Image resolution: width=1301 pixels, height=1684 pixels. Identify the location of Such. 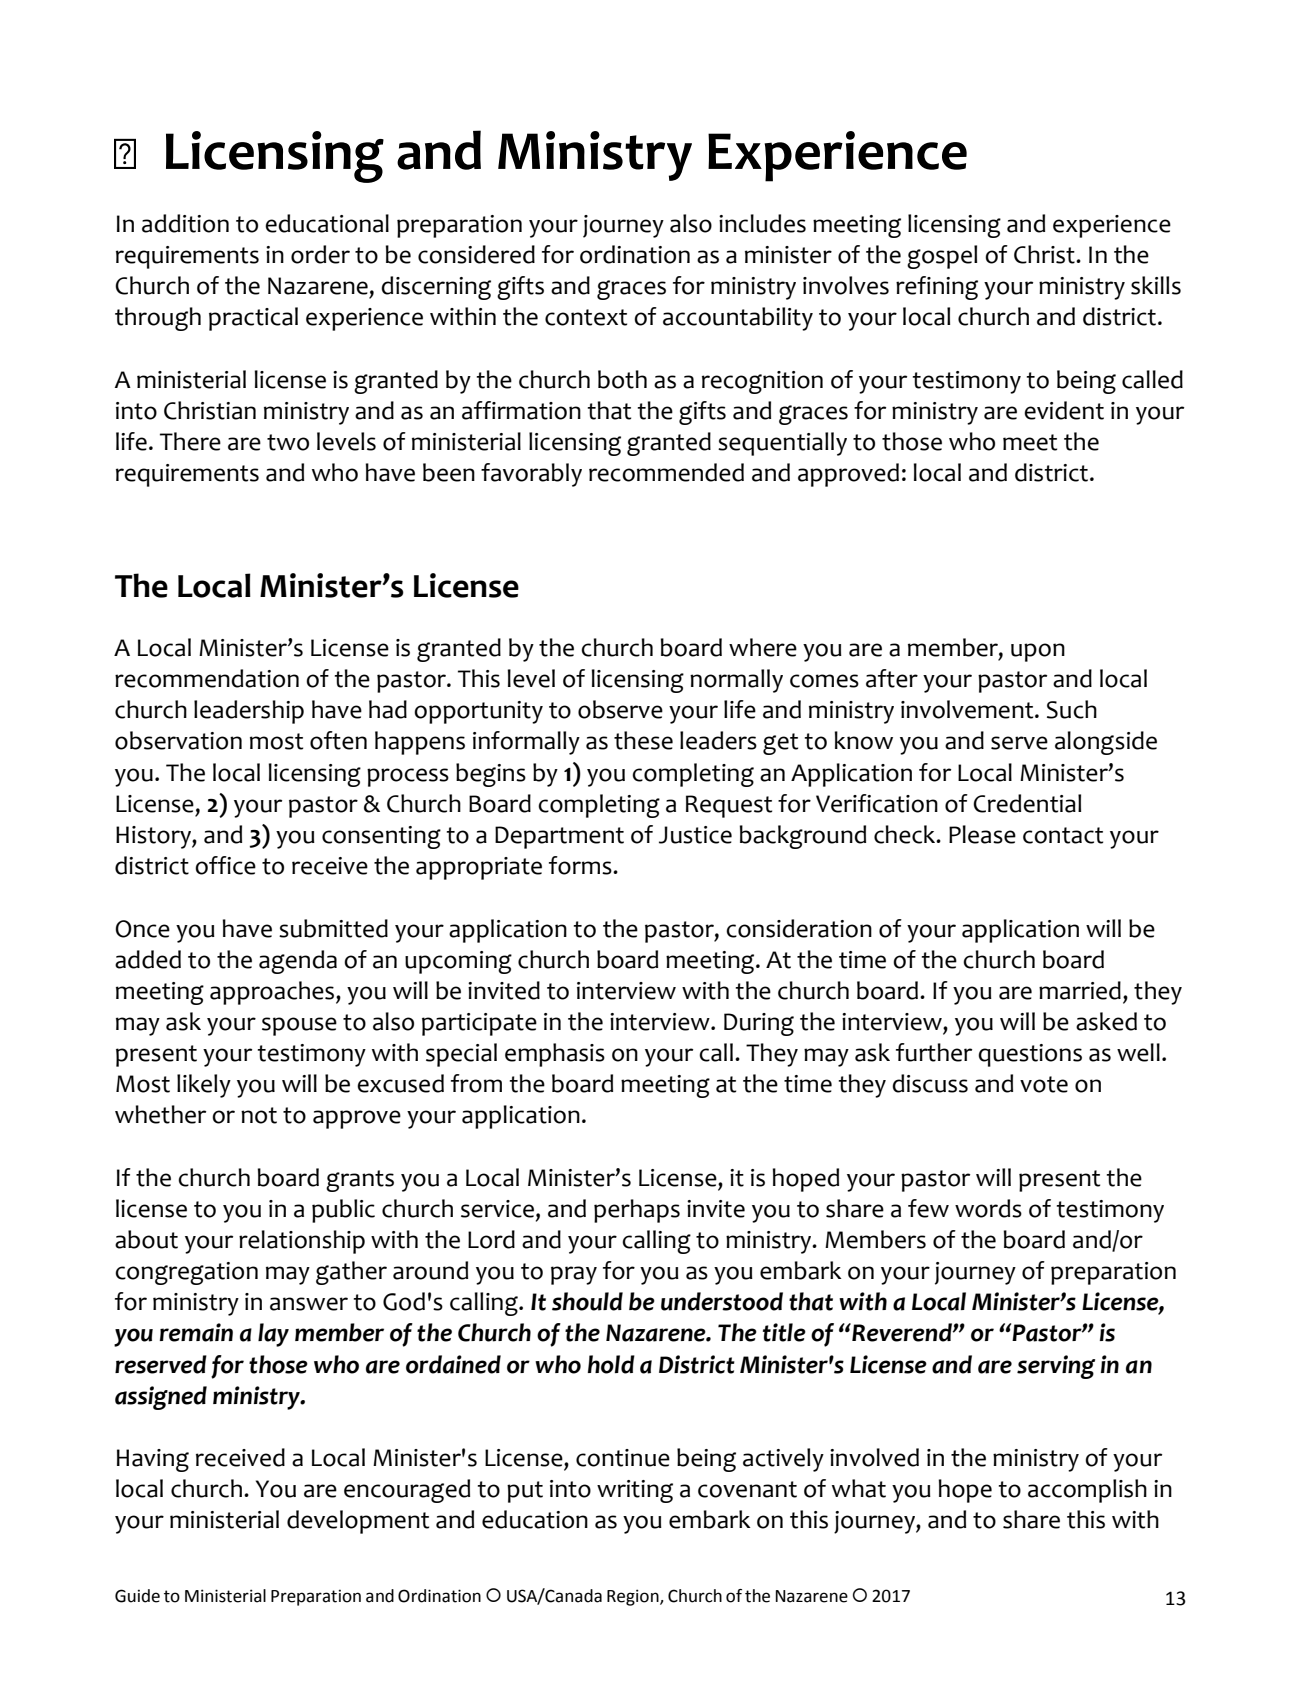
(1072, 709).
